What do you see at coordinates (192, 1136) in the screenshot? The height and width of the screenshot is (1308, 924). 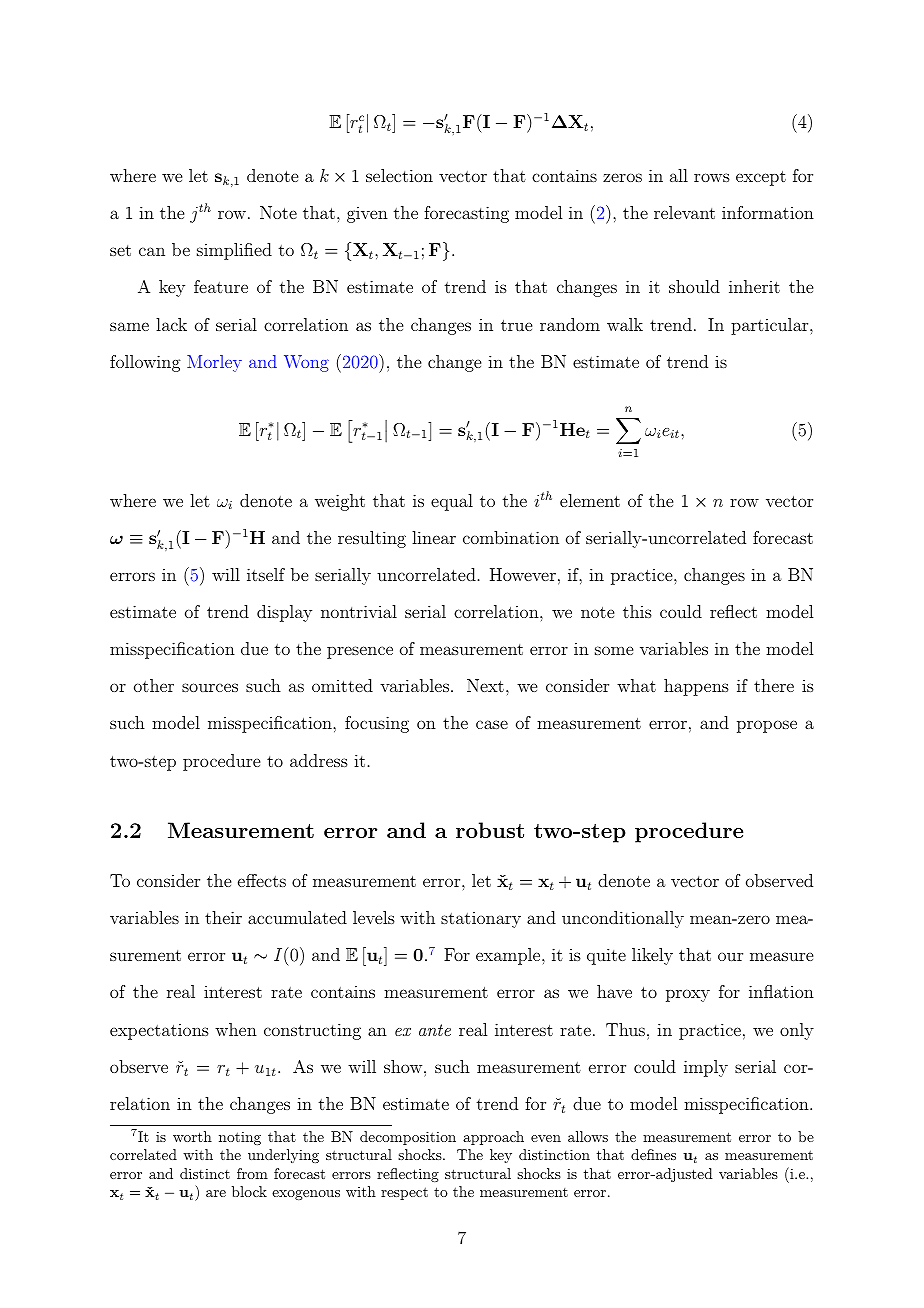 I see `worth` at bounding box center [192, 1136].
